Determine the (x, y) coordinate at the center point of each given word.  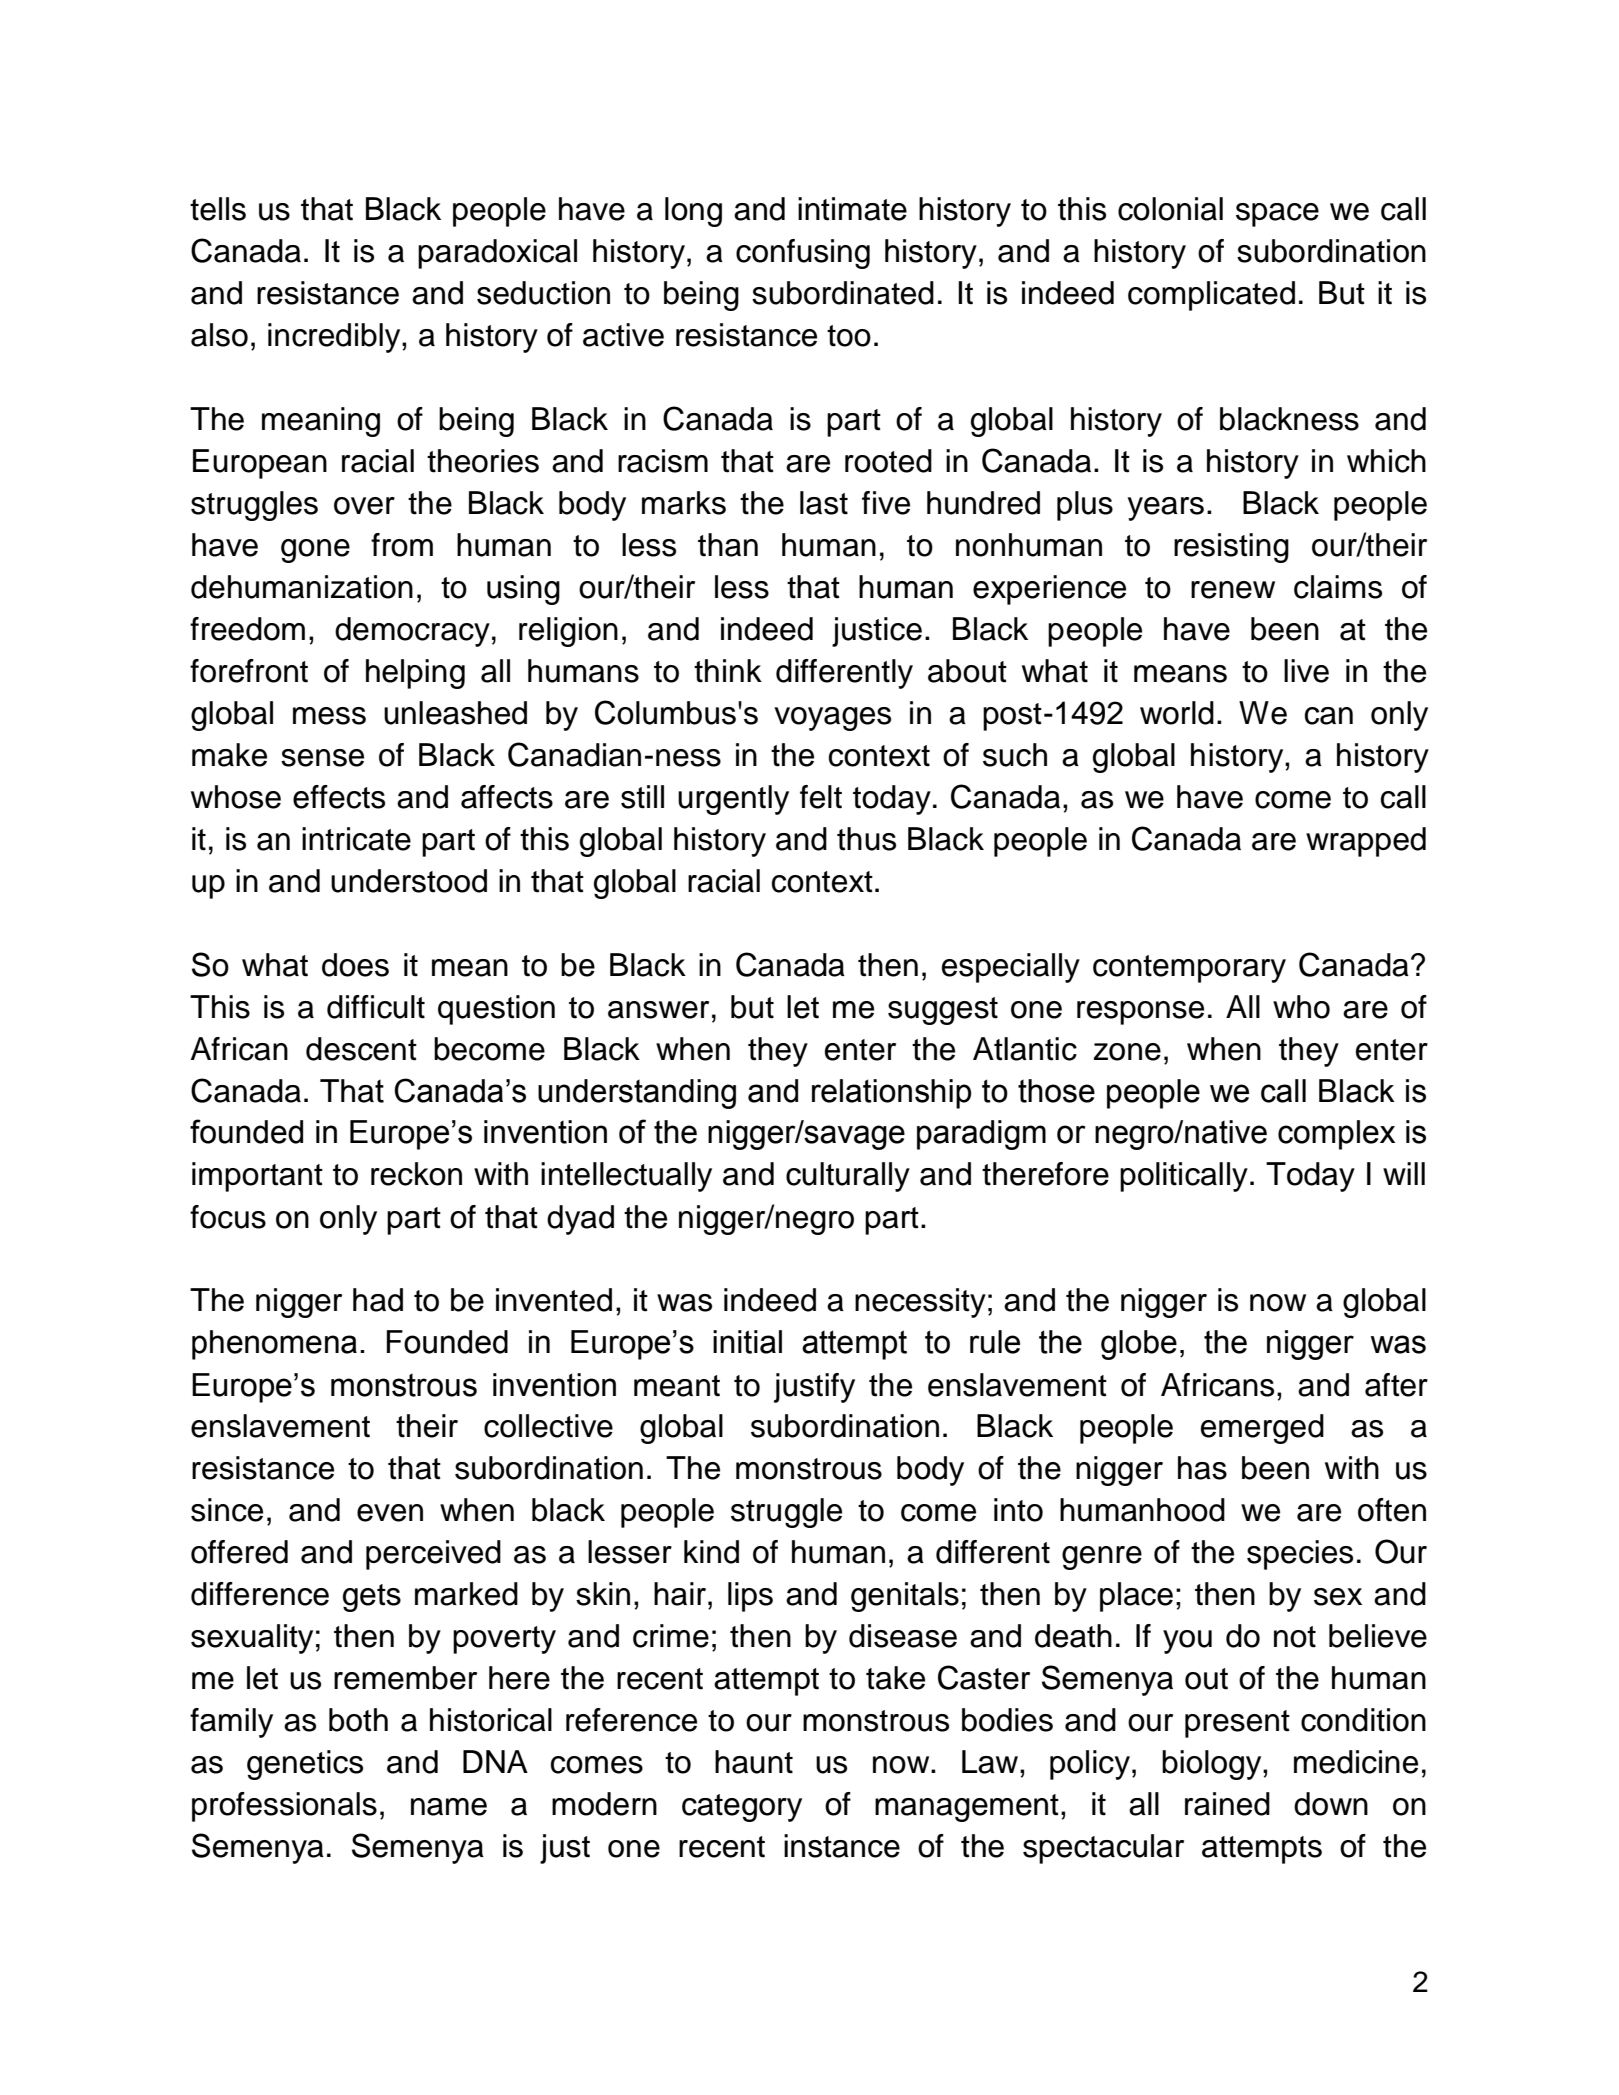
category (742, 1808)
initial (747, 1342)
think (728, 671)
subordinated (843, 293)
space (1277, 215)
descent (361, 1049)
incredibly (335, 338)
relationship (891, 1094)
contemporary (1189, 969)
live (1306, 671)
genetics (305, 1765)
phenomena (274, 1345)
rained (1227, 1804)
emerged (1262, 1429)
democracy (412, 632)
